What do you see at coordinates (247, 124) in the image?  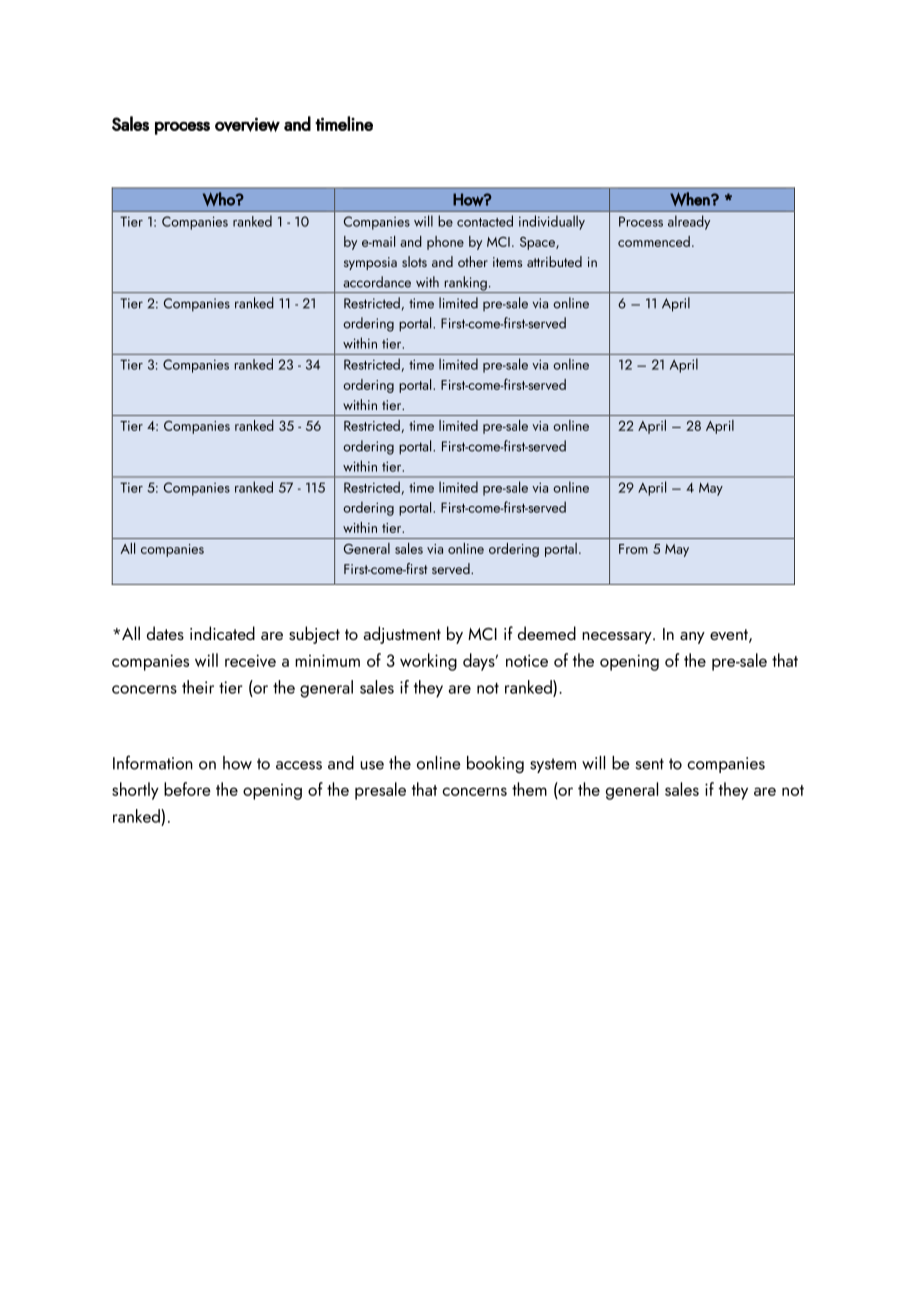 I see `overview` at bounding box center [247, 124].
